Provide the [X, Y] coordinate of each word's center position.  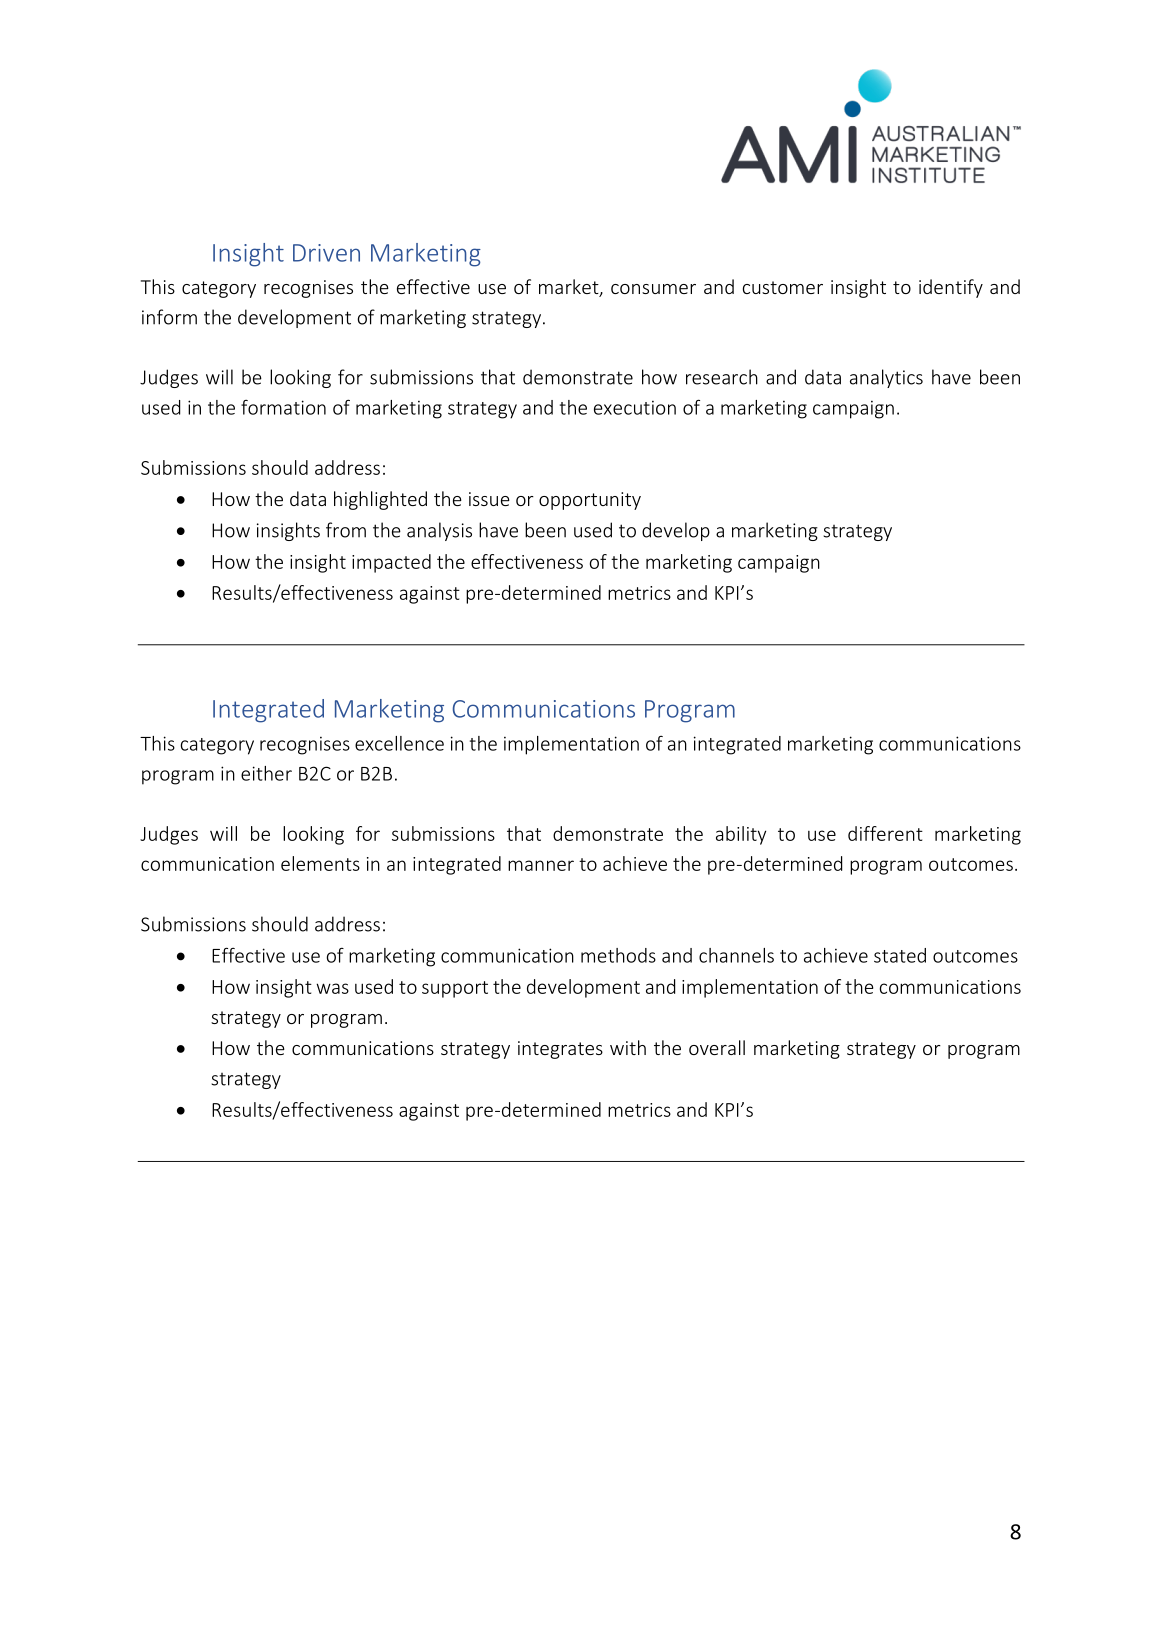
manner [541, 865]
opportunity [590, 501]
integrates [560, 1050]
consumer [653, 289]
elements [320, 863]
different [885, 833]
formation [283, 407]
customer [783, 287]
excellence [399, 743]
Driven [326, 253]
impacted [391, 563]
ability [741, 835]
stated [900, 955]
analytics [886, 378]
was [332, 988]
